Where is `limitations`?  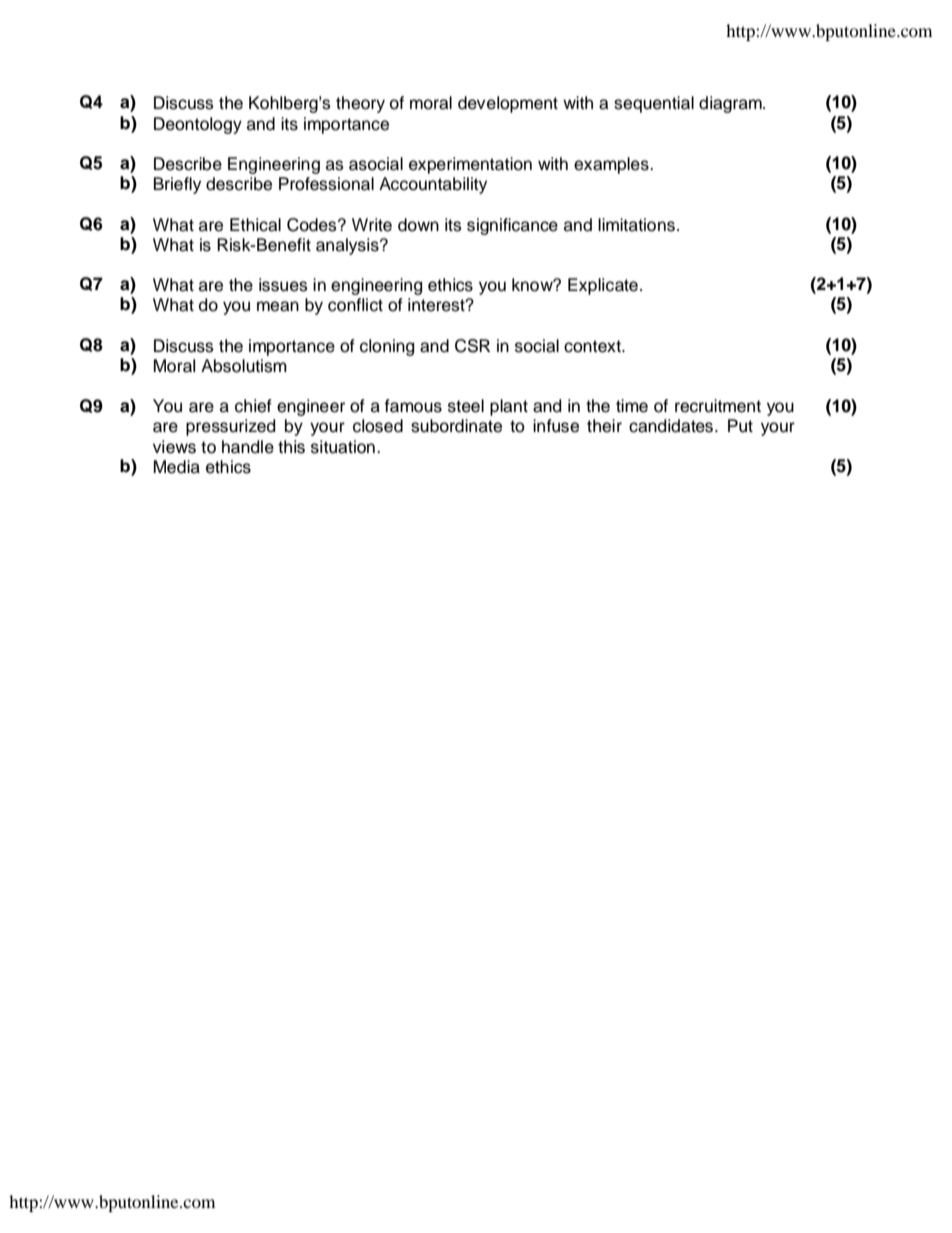 limitations is located at coordinates (636, 225).
